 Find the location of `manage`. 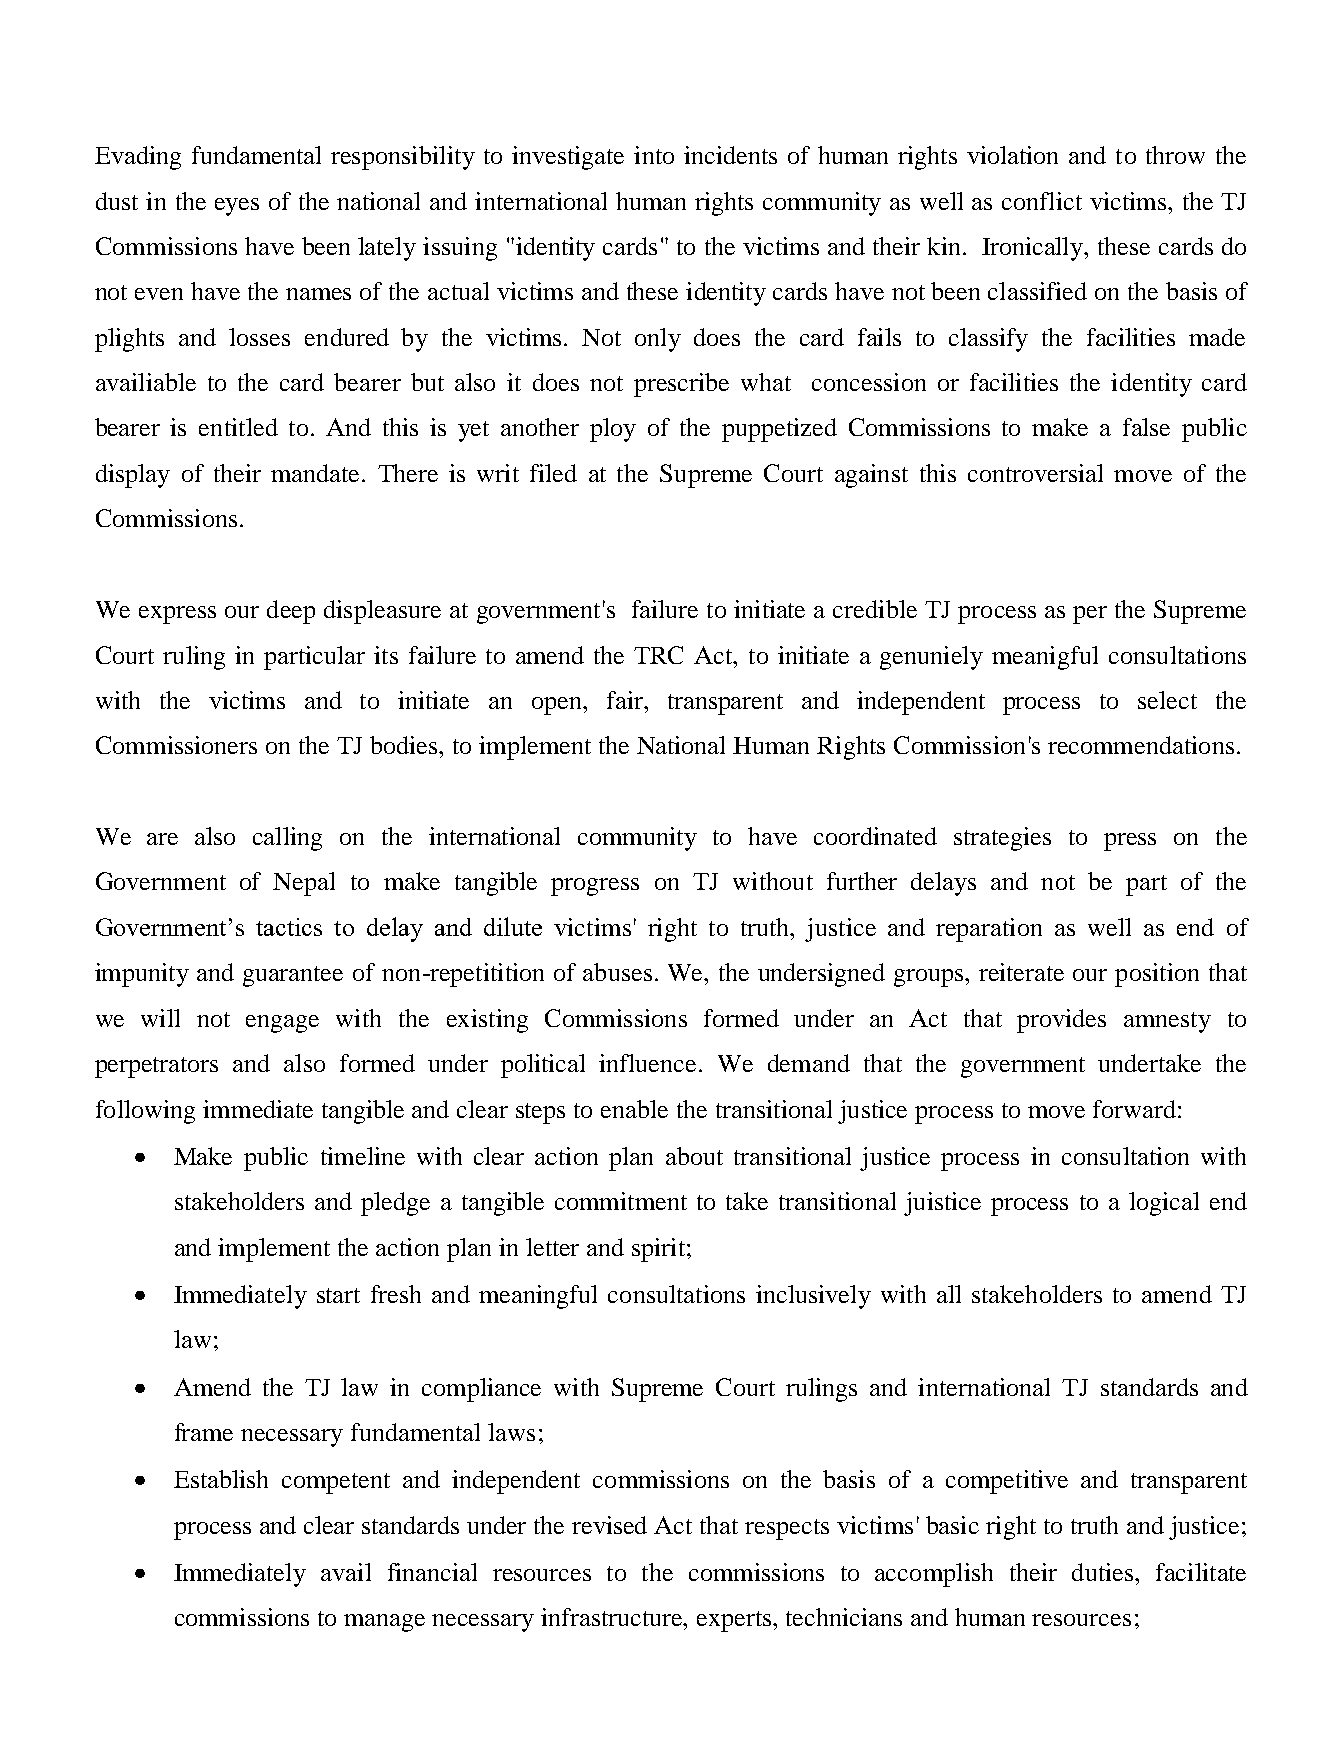

manage is located at coordinates (384, 1623).
